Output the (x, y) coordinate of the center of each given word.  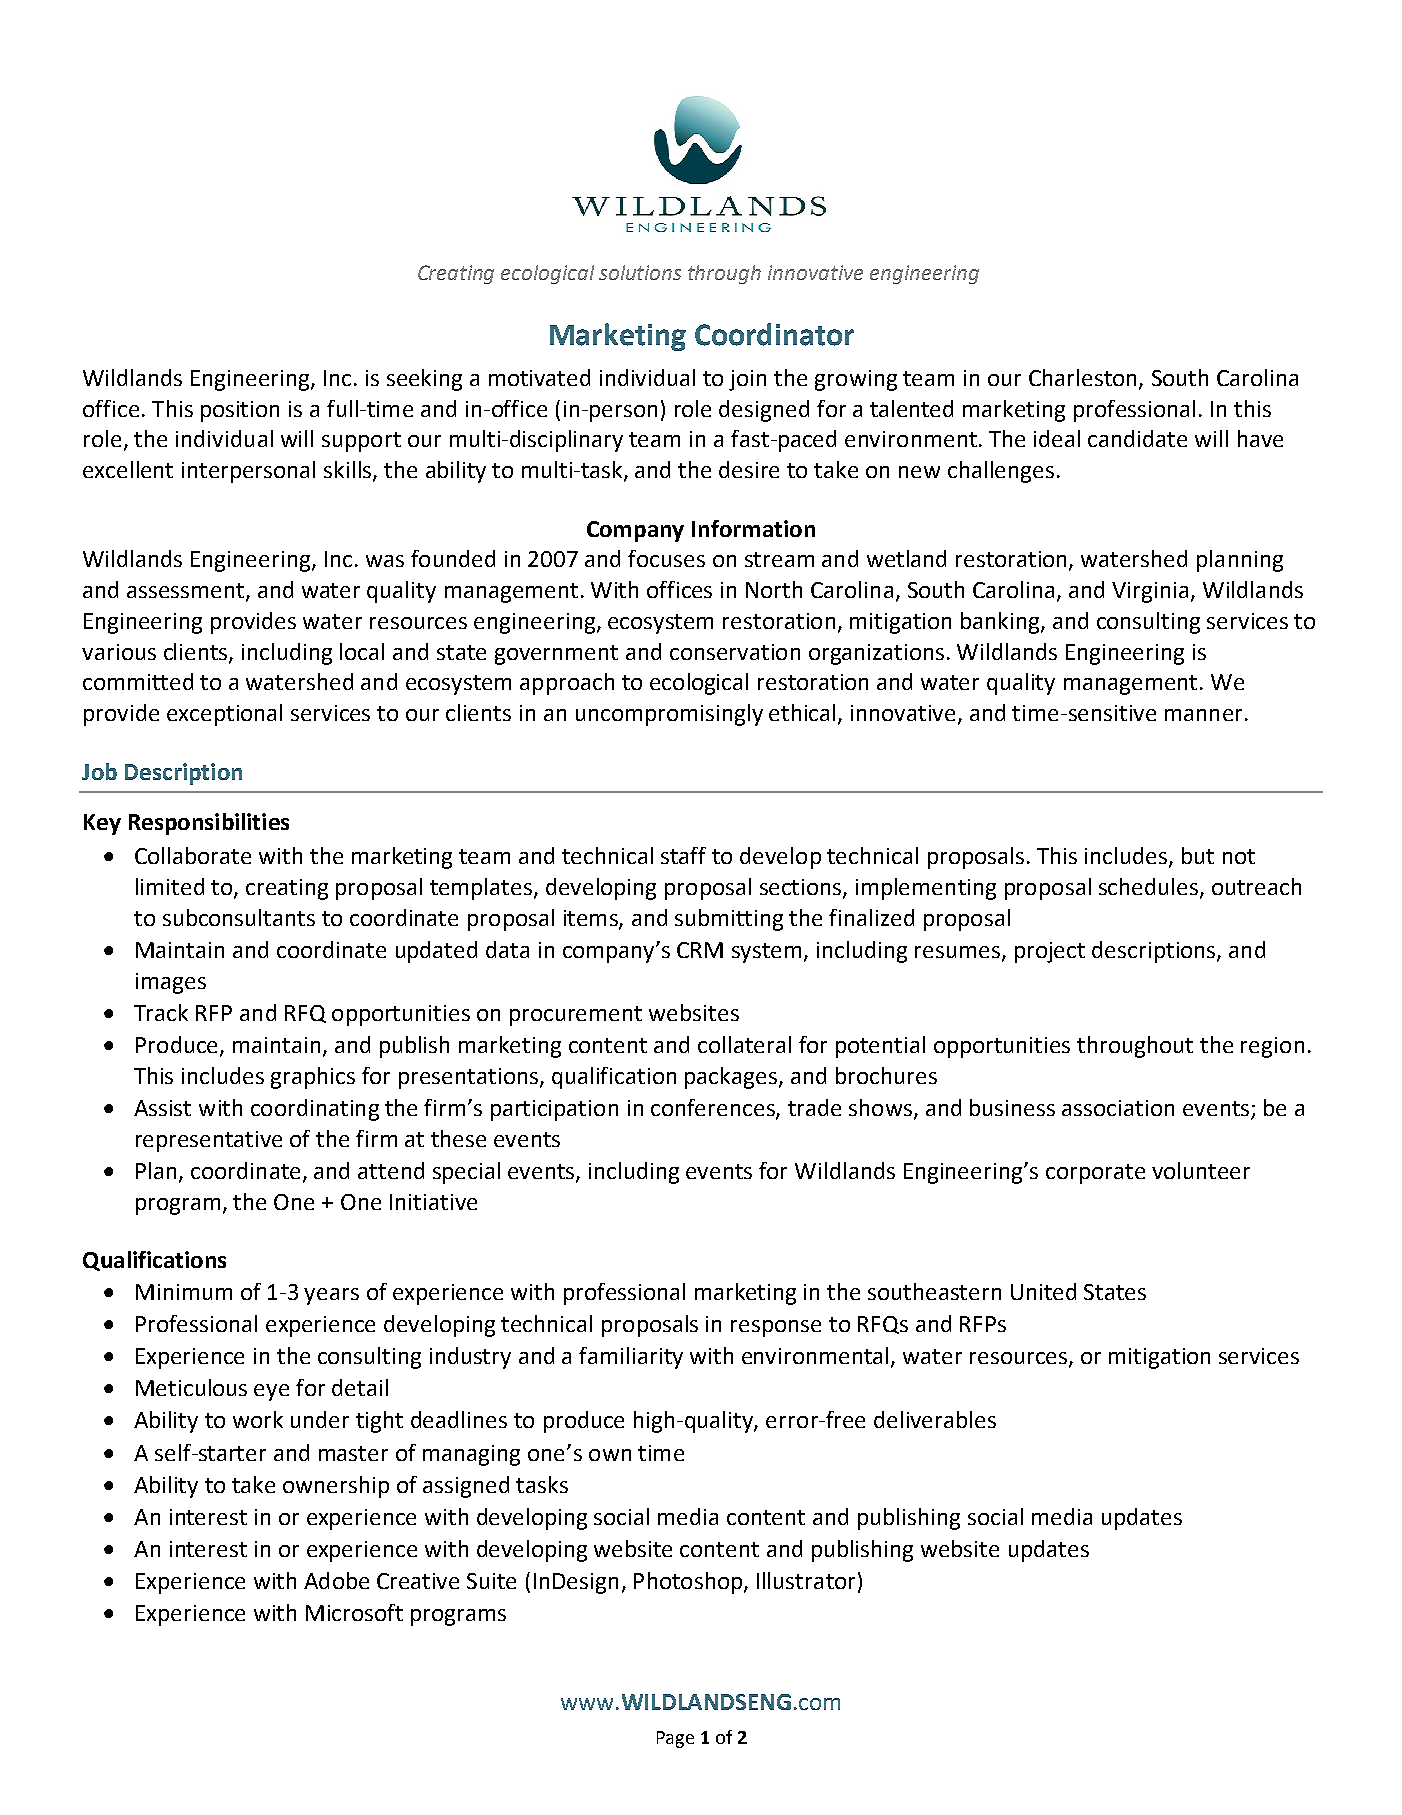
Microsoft (354, 1612)
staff (683, 855)
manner (1203, 715)
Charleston (1082, 377)
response (776, 1328)
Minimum (184, 1292)
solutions (640, 272)
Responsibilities (209, 824)
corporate (1095, 1174)
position (240, 411)
